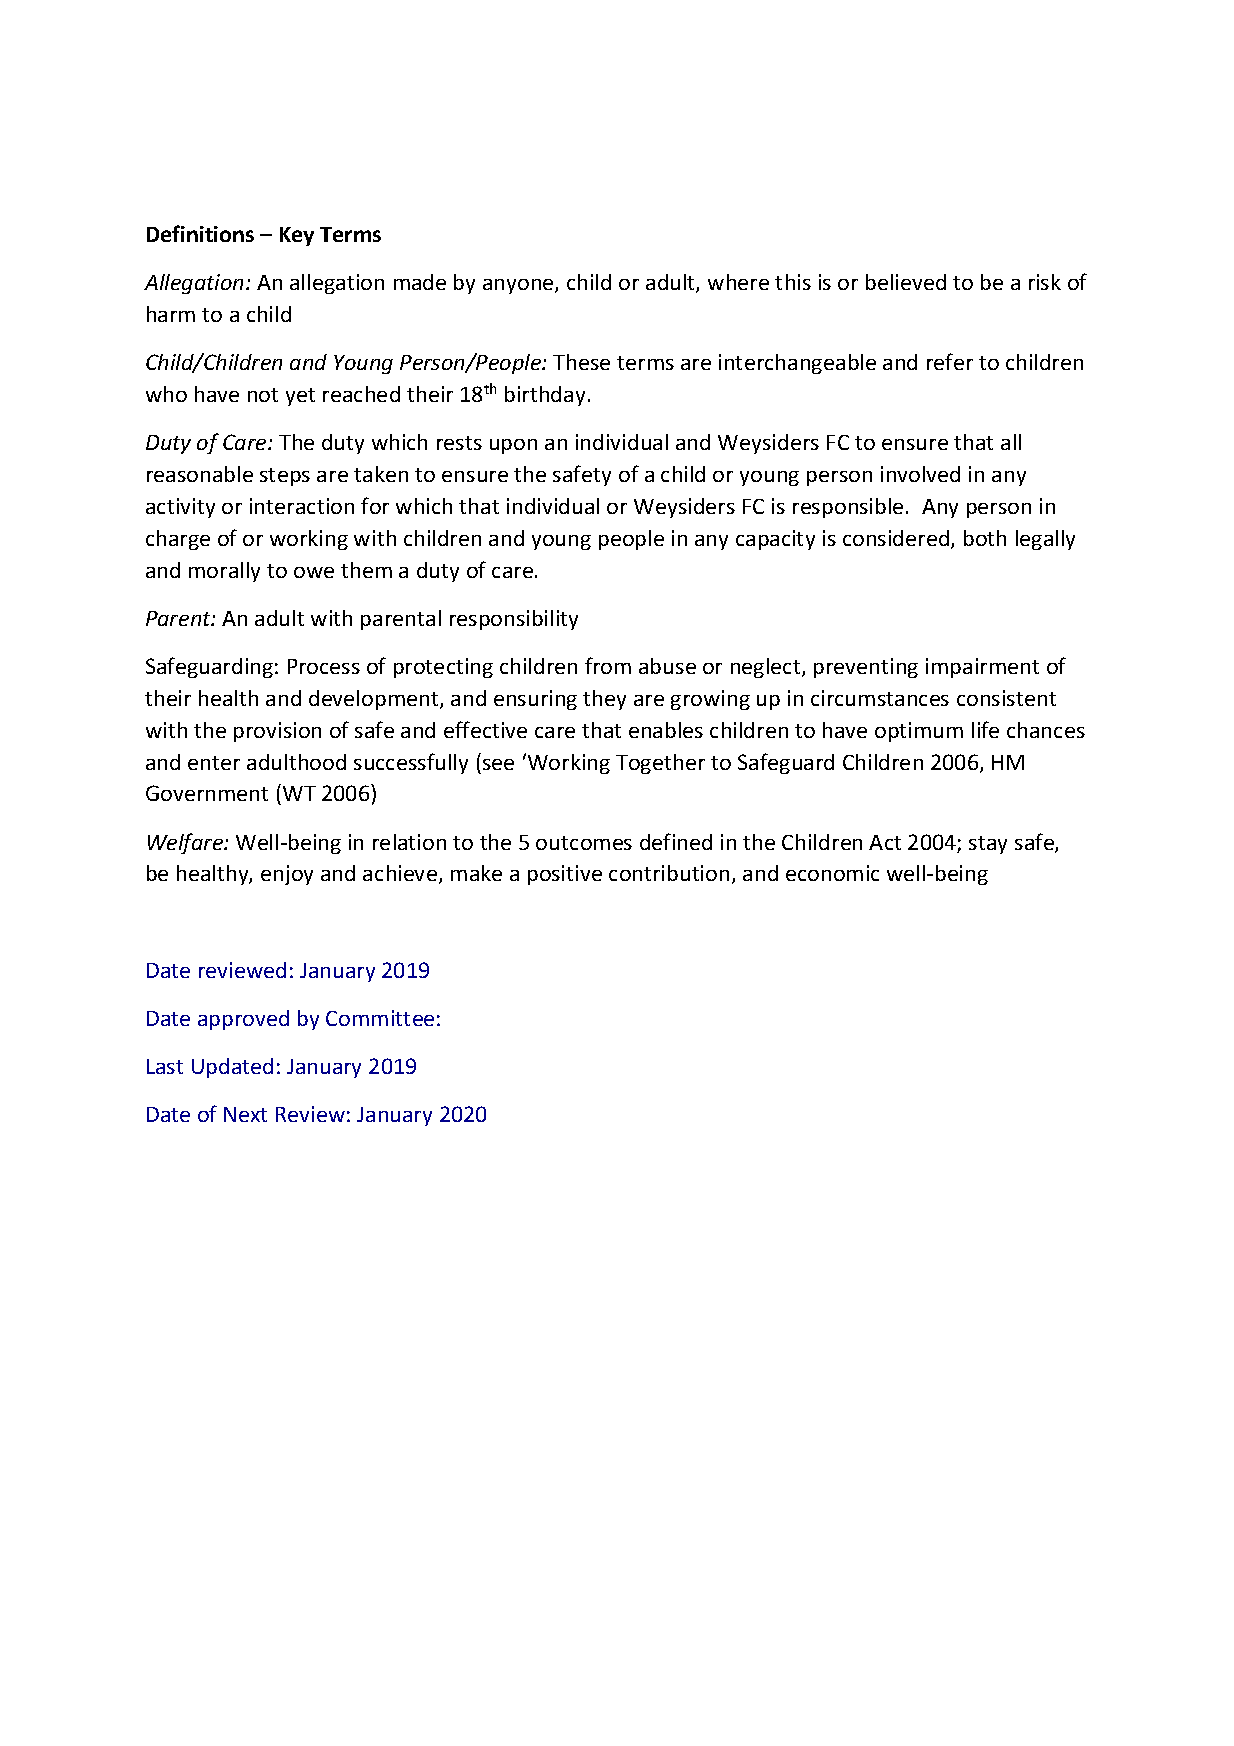 The width and height of the screenshot is (1234, 1746). I want to click on Process, so click(324, 666).
